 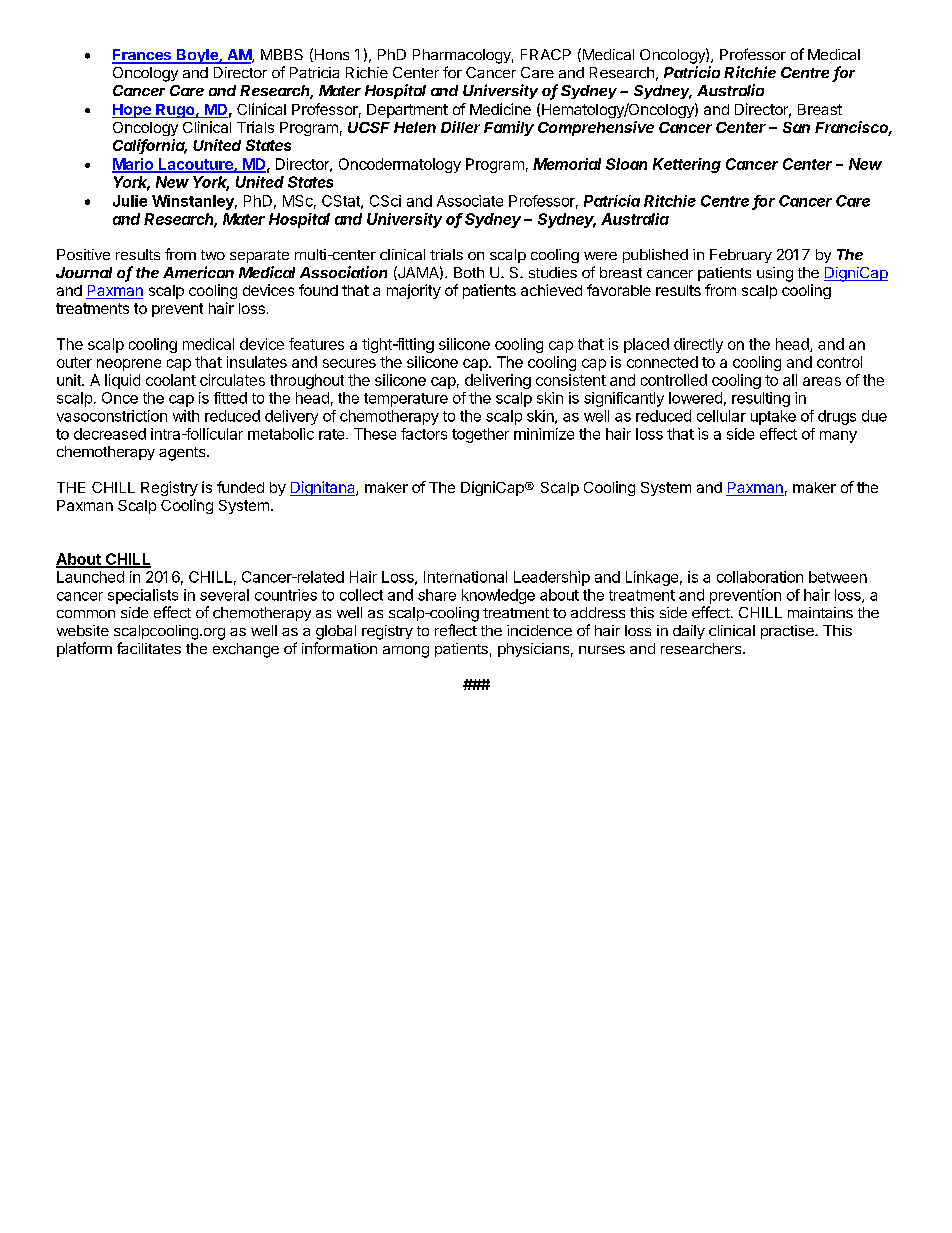 I want to click on San, so click(x=796, y=127).
